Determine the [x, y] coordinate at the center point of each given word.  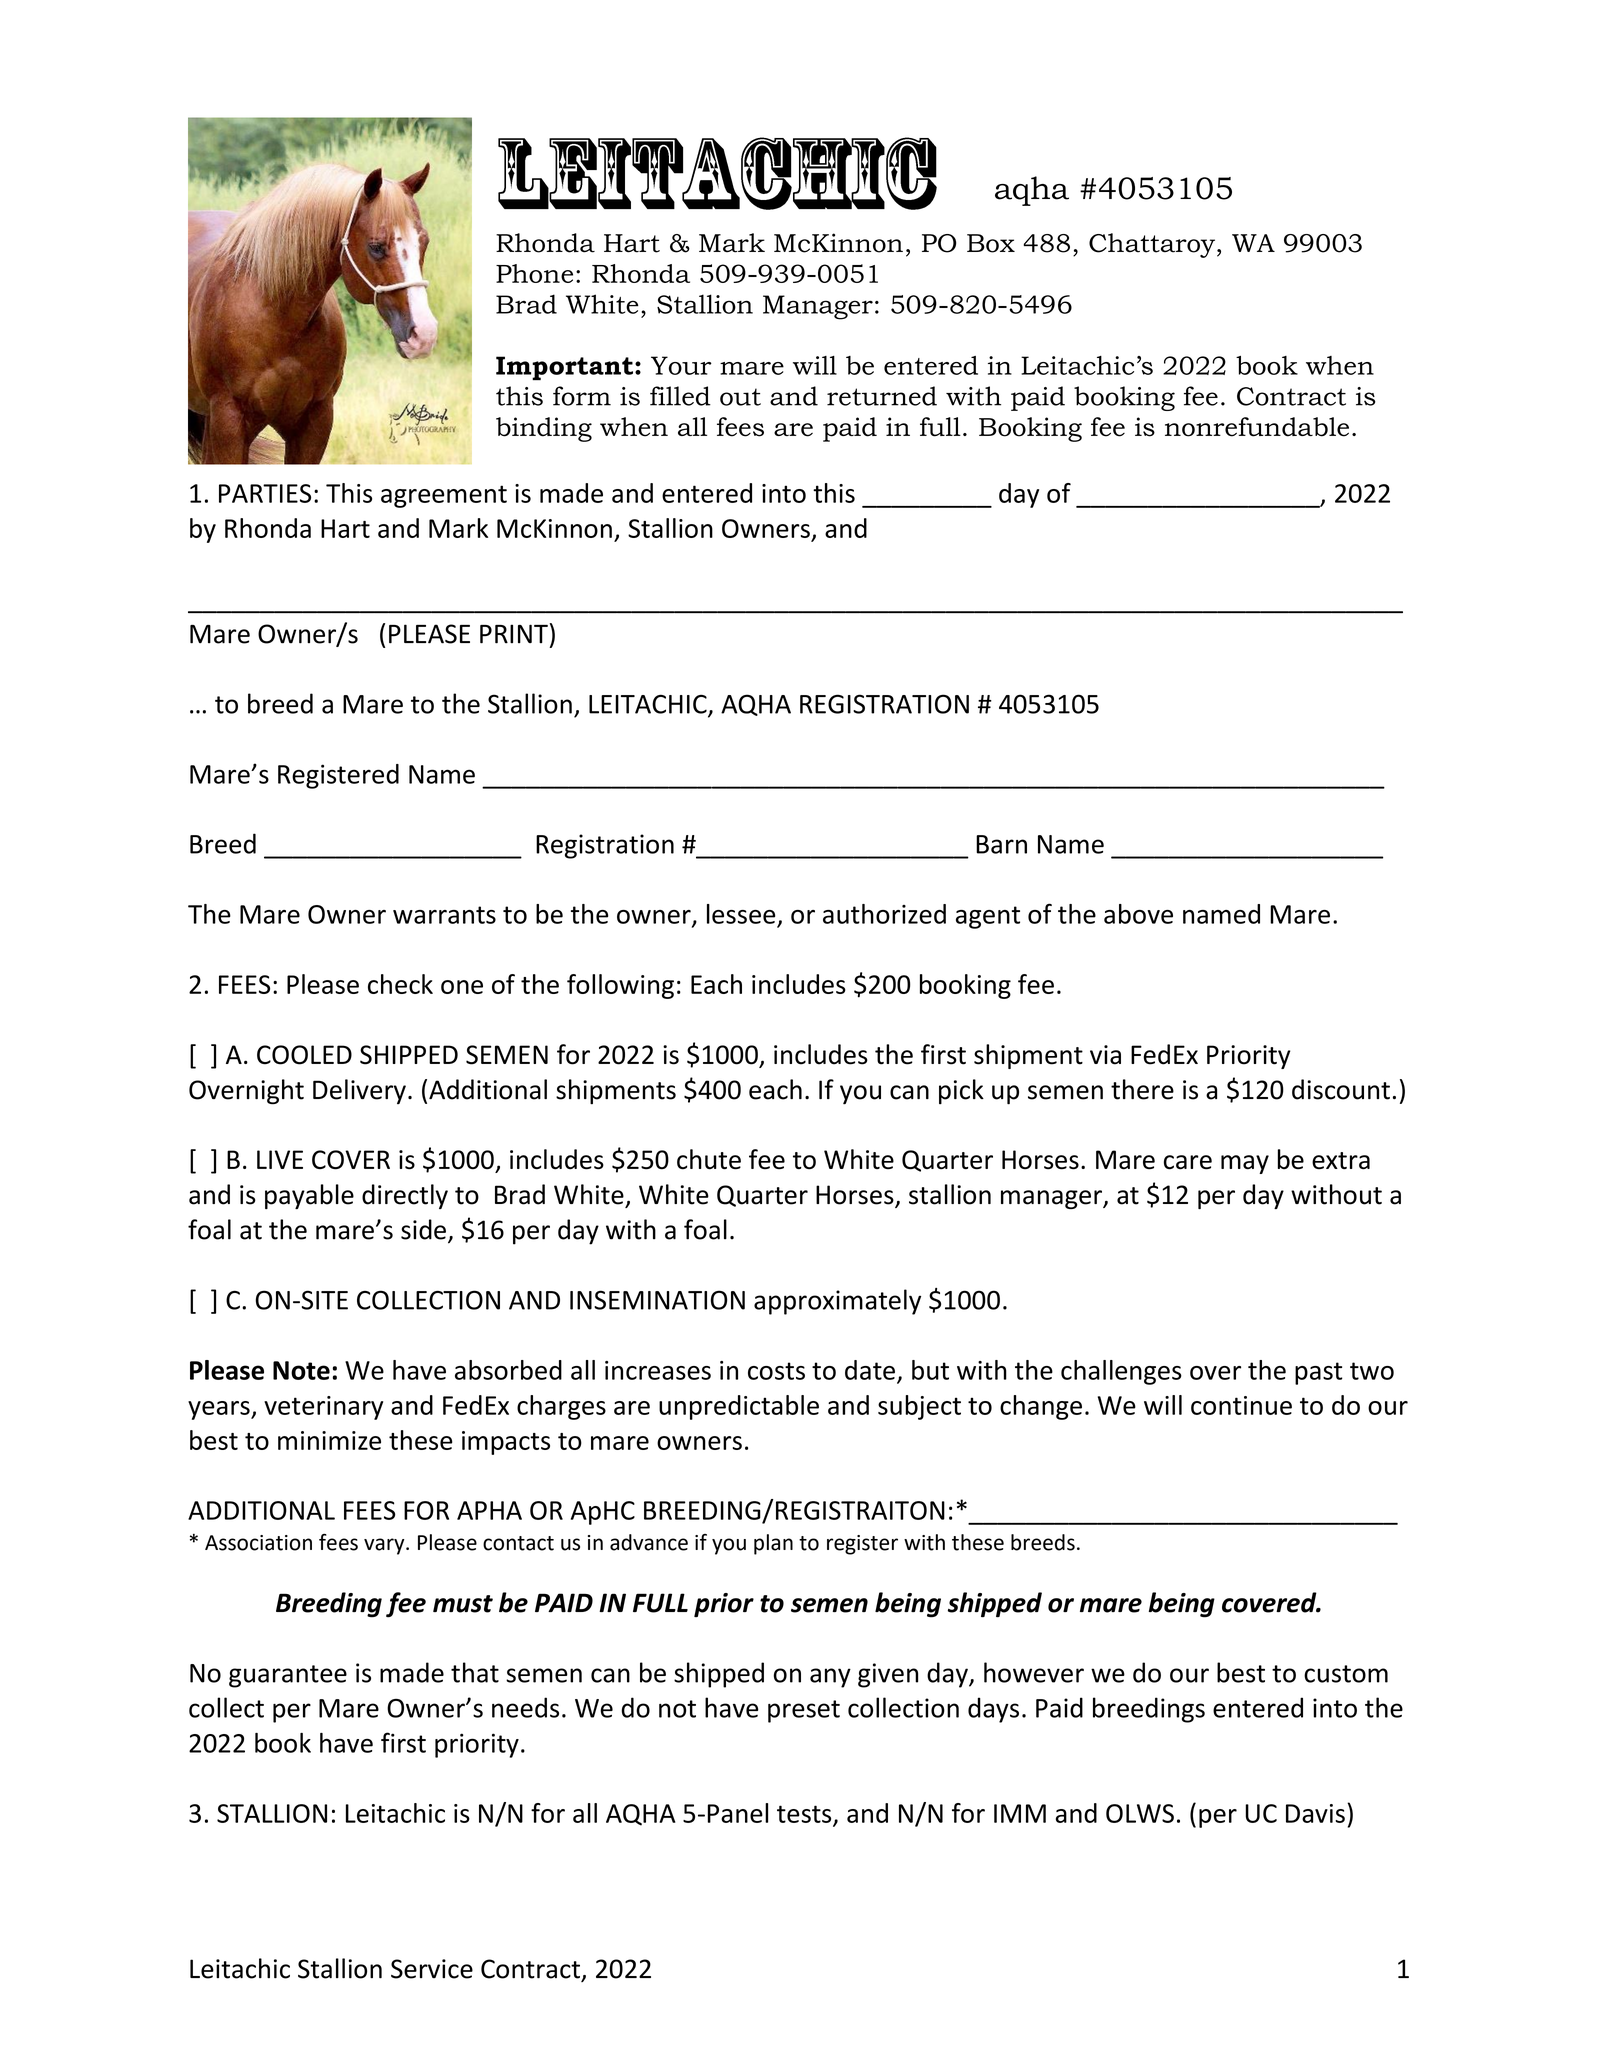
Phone [534, 273]
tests [805, 1815]
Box [991, 243]
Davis [1315, 1813]
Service [432, 1969]
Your [681, 365]
